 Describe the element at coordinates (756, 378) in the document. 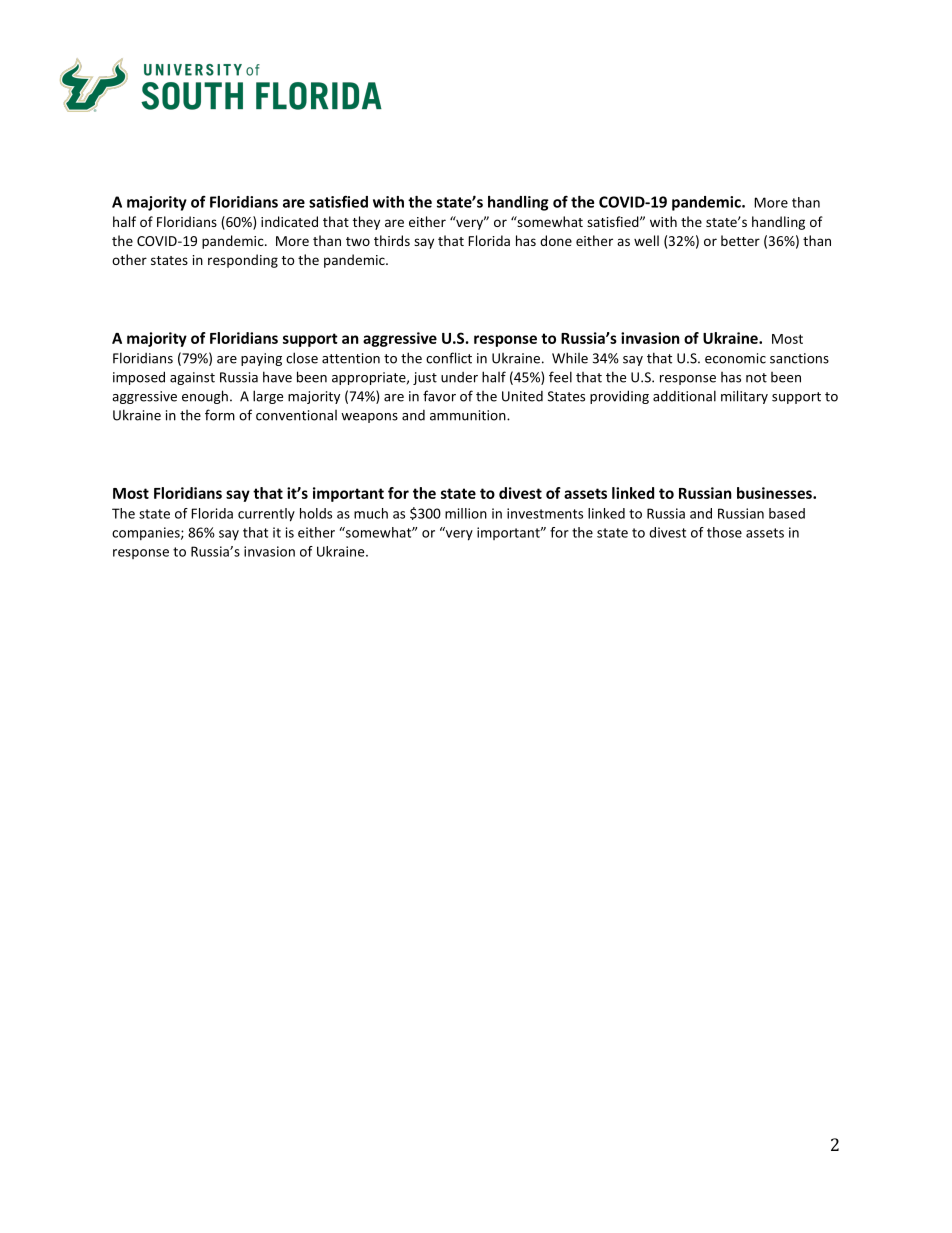

I see `not` at that location.
